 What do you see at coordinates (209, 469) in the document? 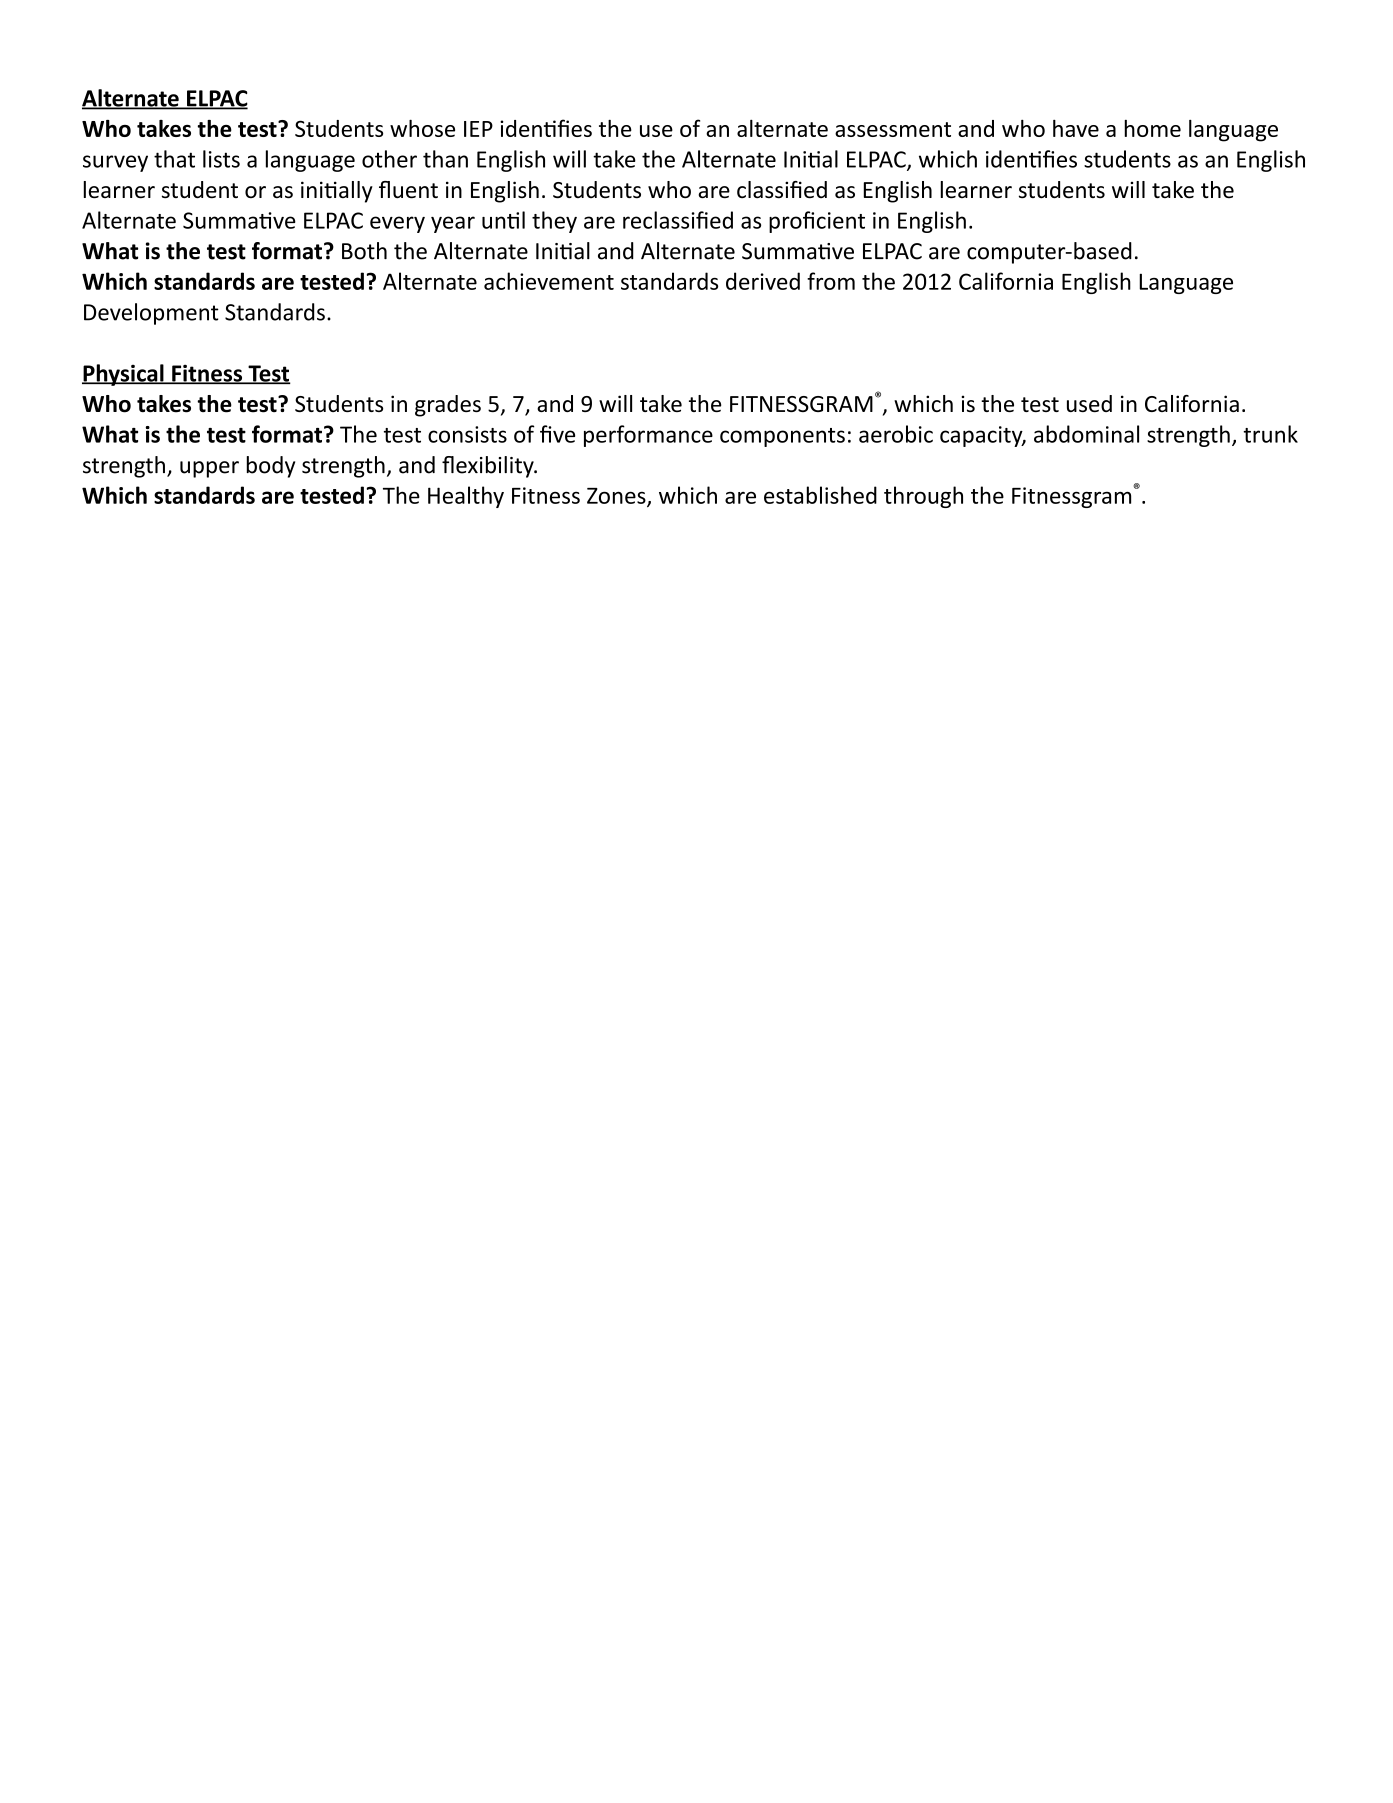
I see `upper` at bounding box center [209, 469].
